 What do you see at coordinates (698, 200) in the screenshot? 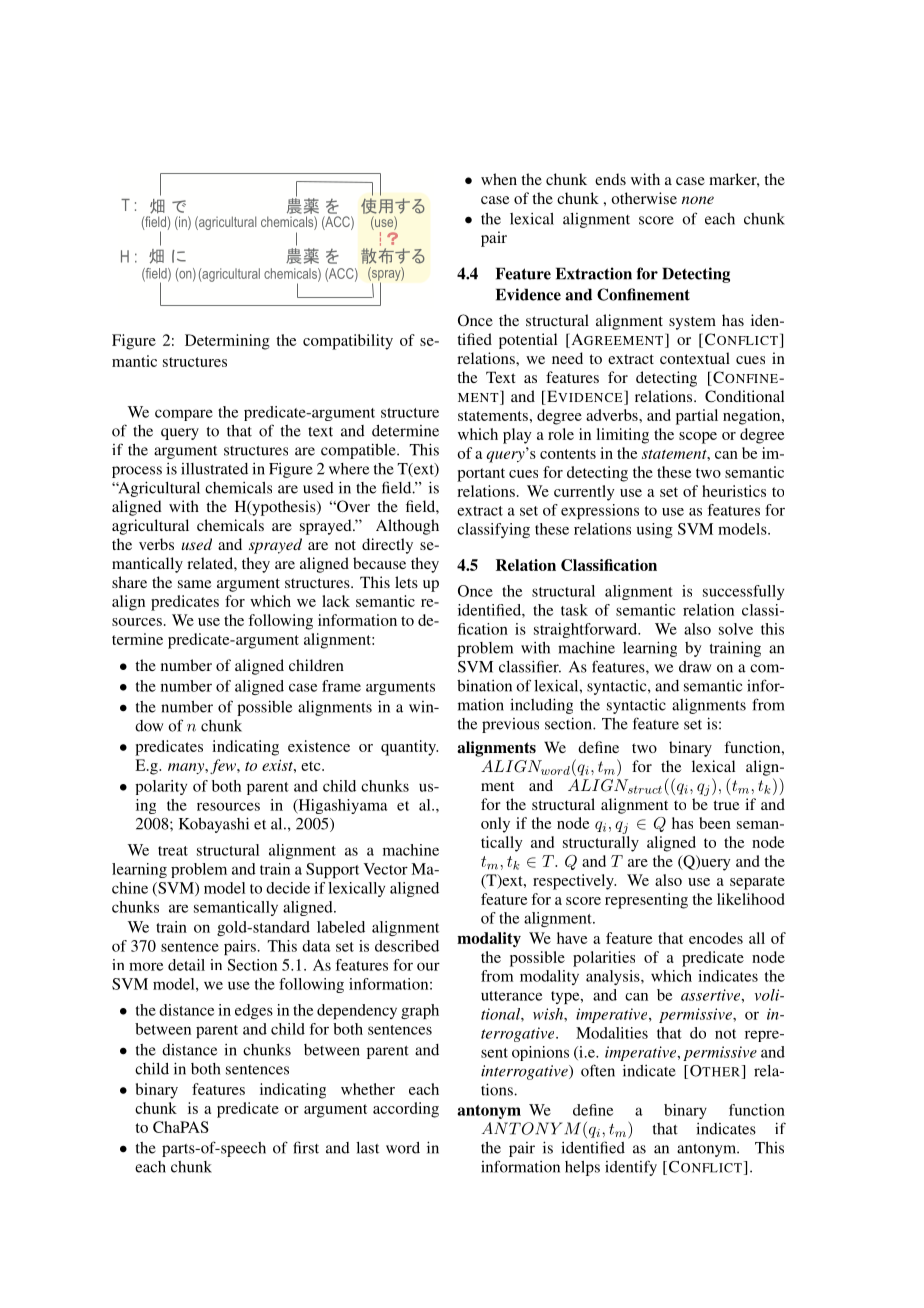
I see `none` at bounding box center [698, 200].
